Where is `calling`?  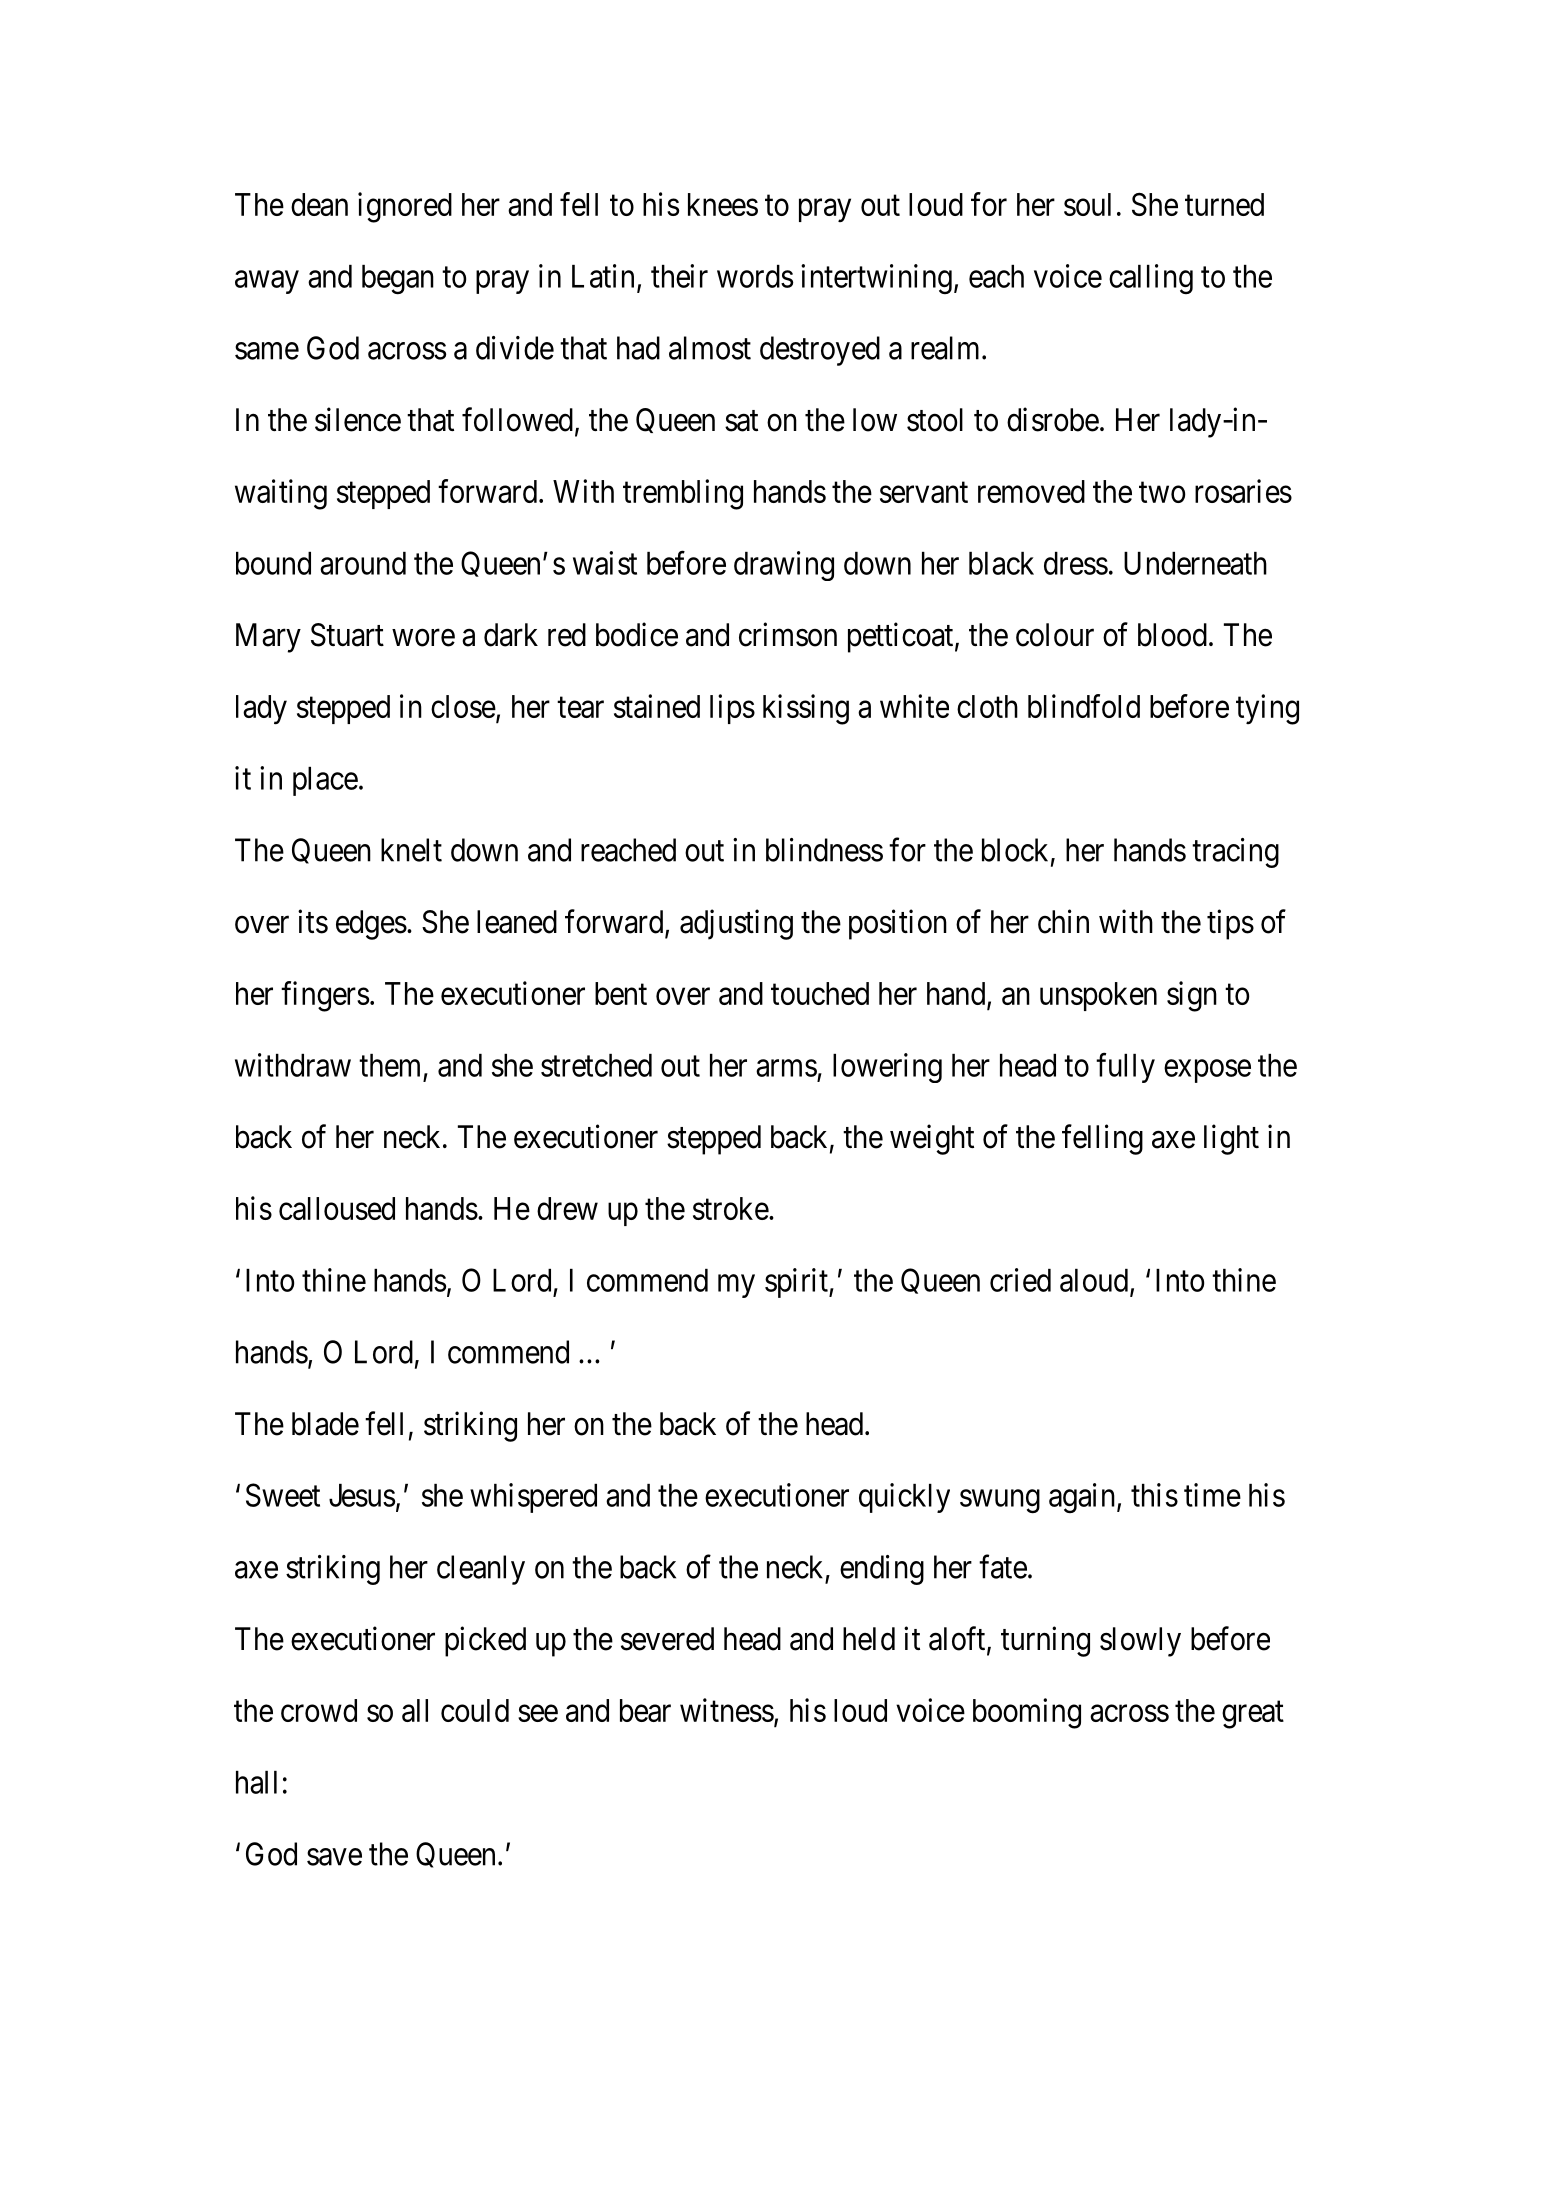
calling is located at coordinates (1151, 279).
